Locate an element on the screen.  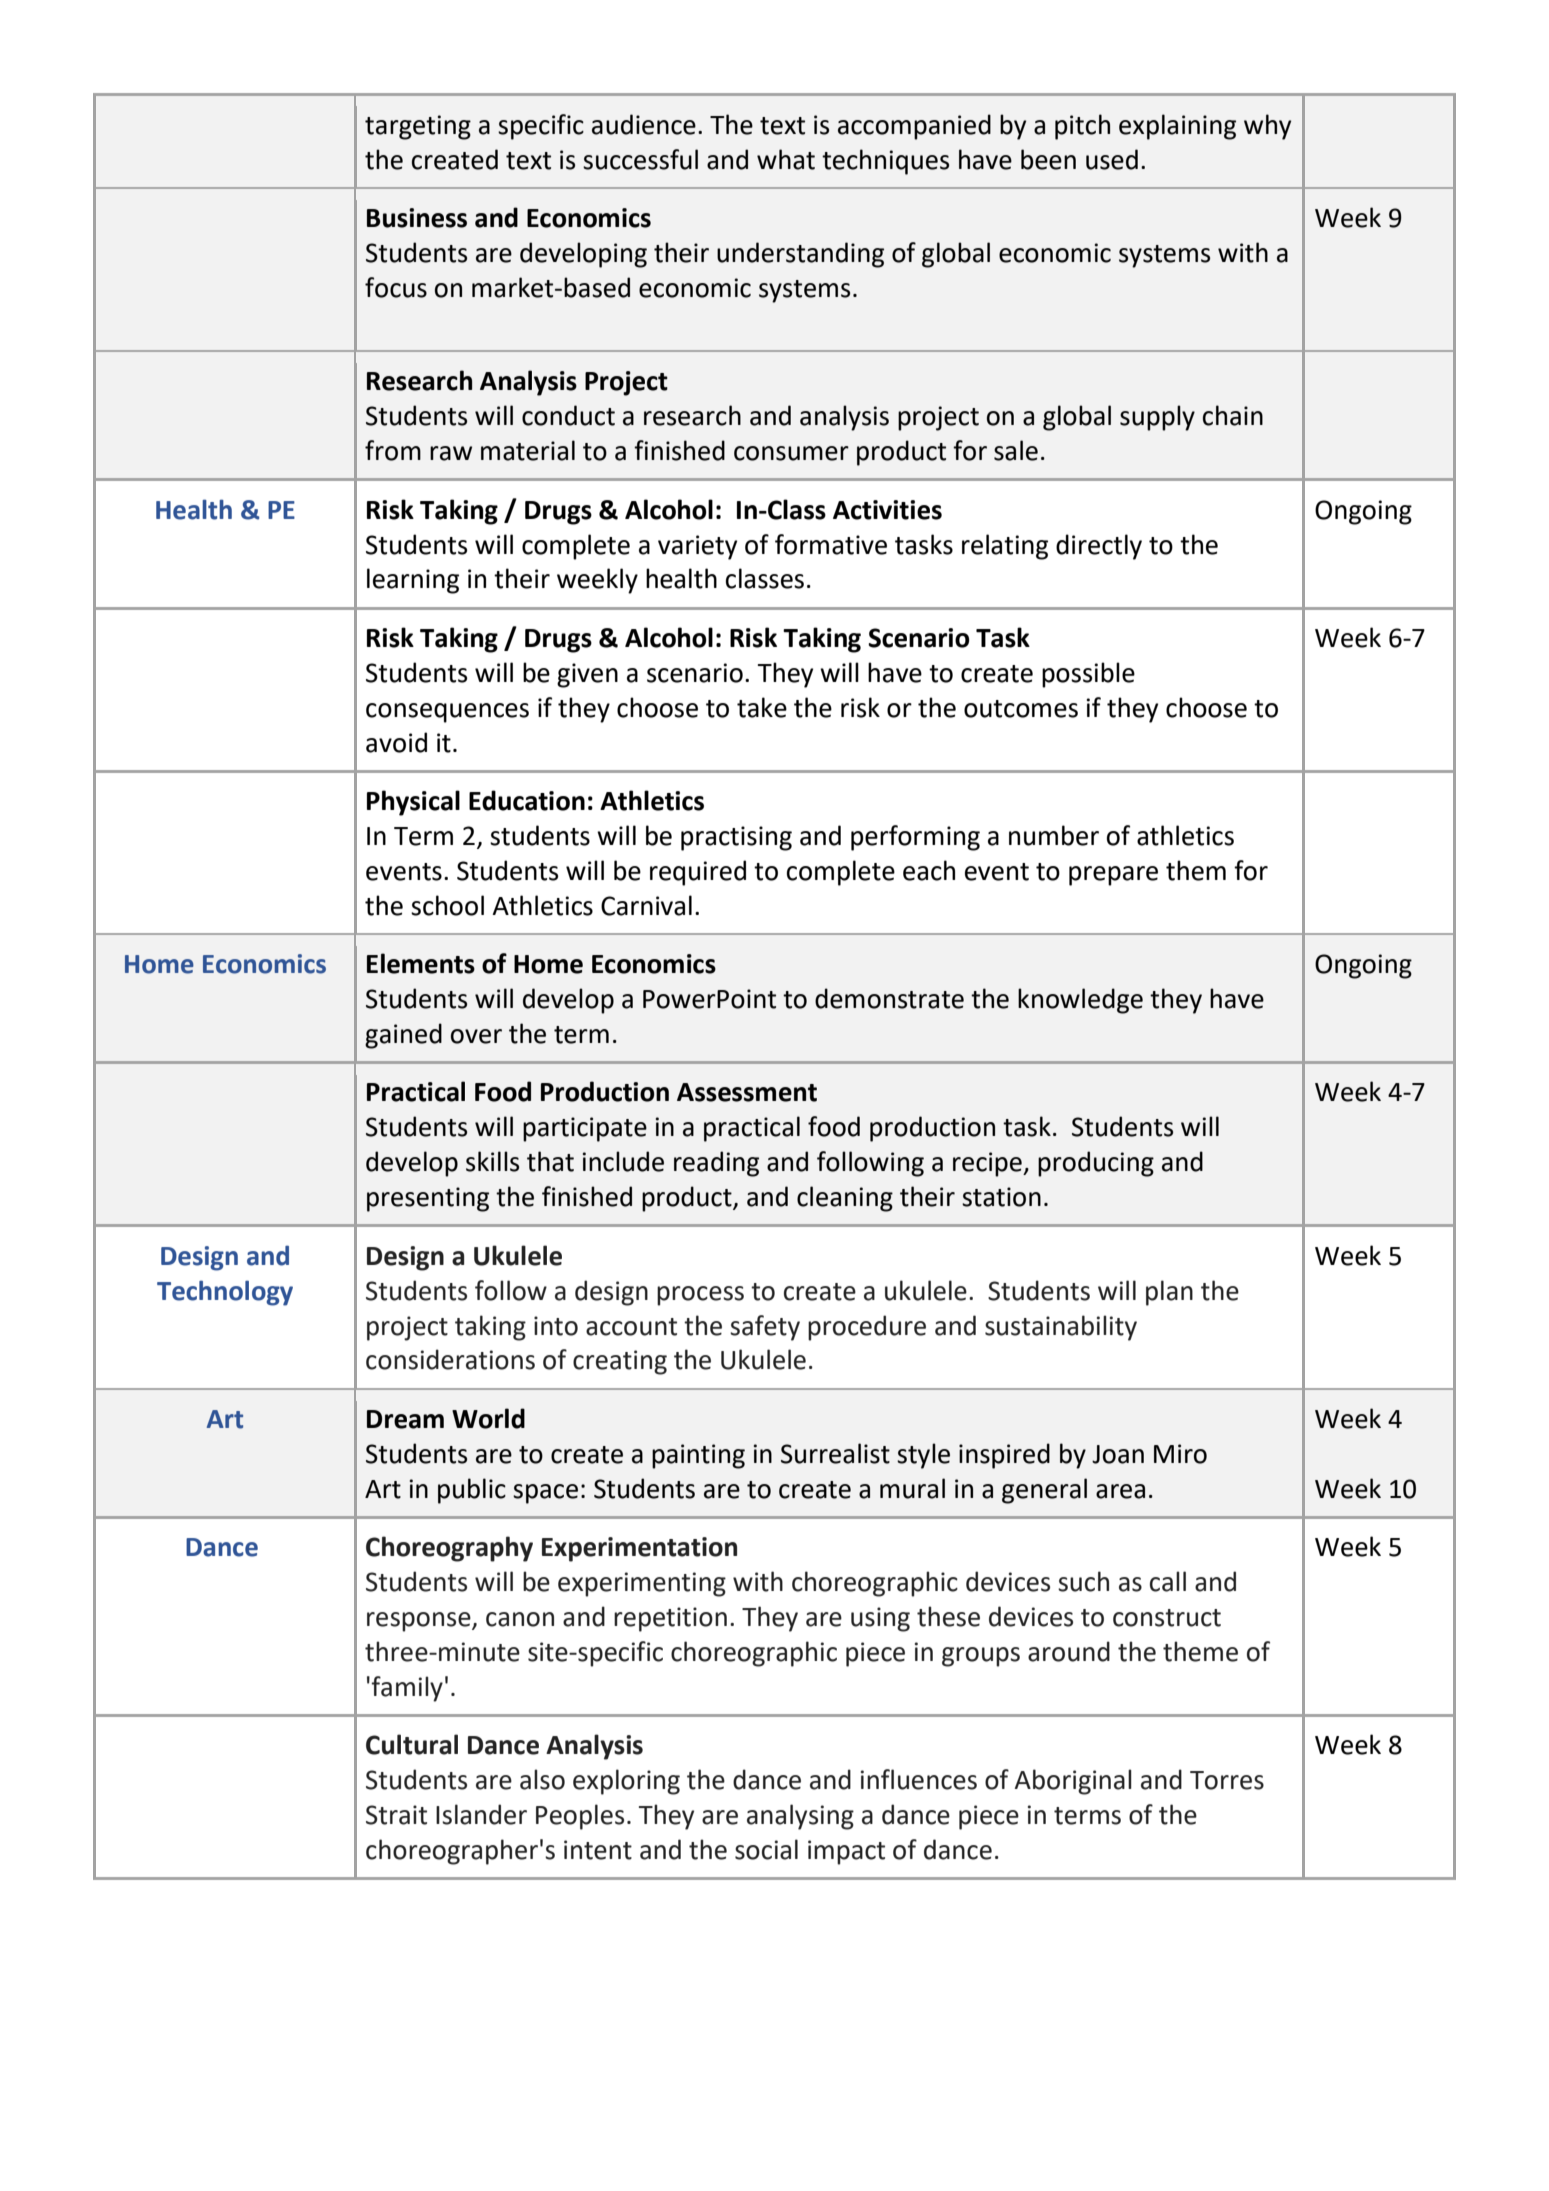
presenting is located at coordinates (428, 1199).
